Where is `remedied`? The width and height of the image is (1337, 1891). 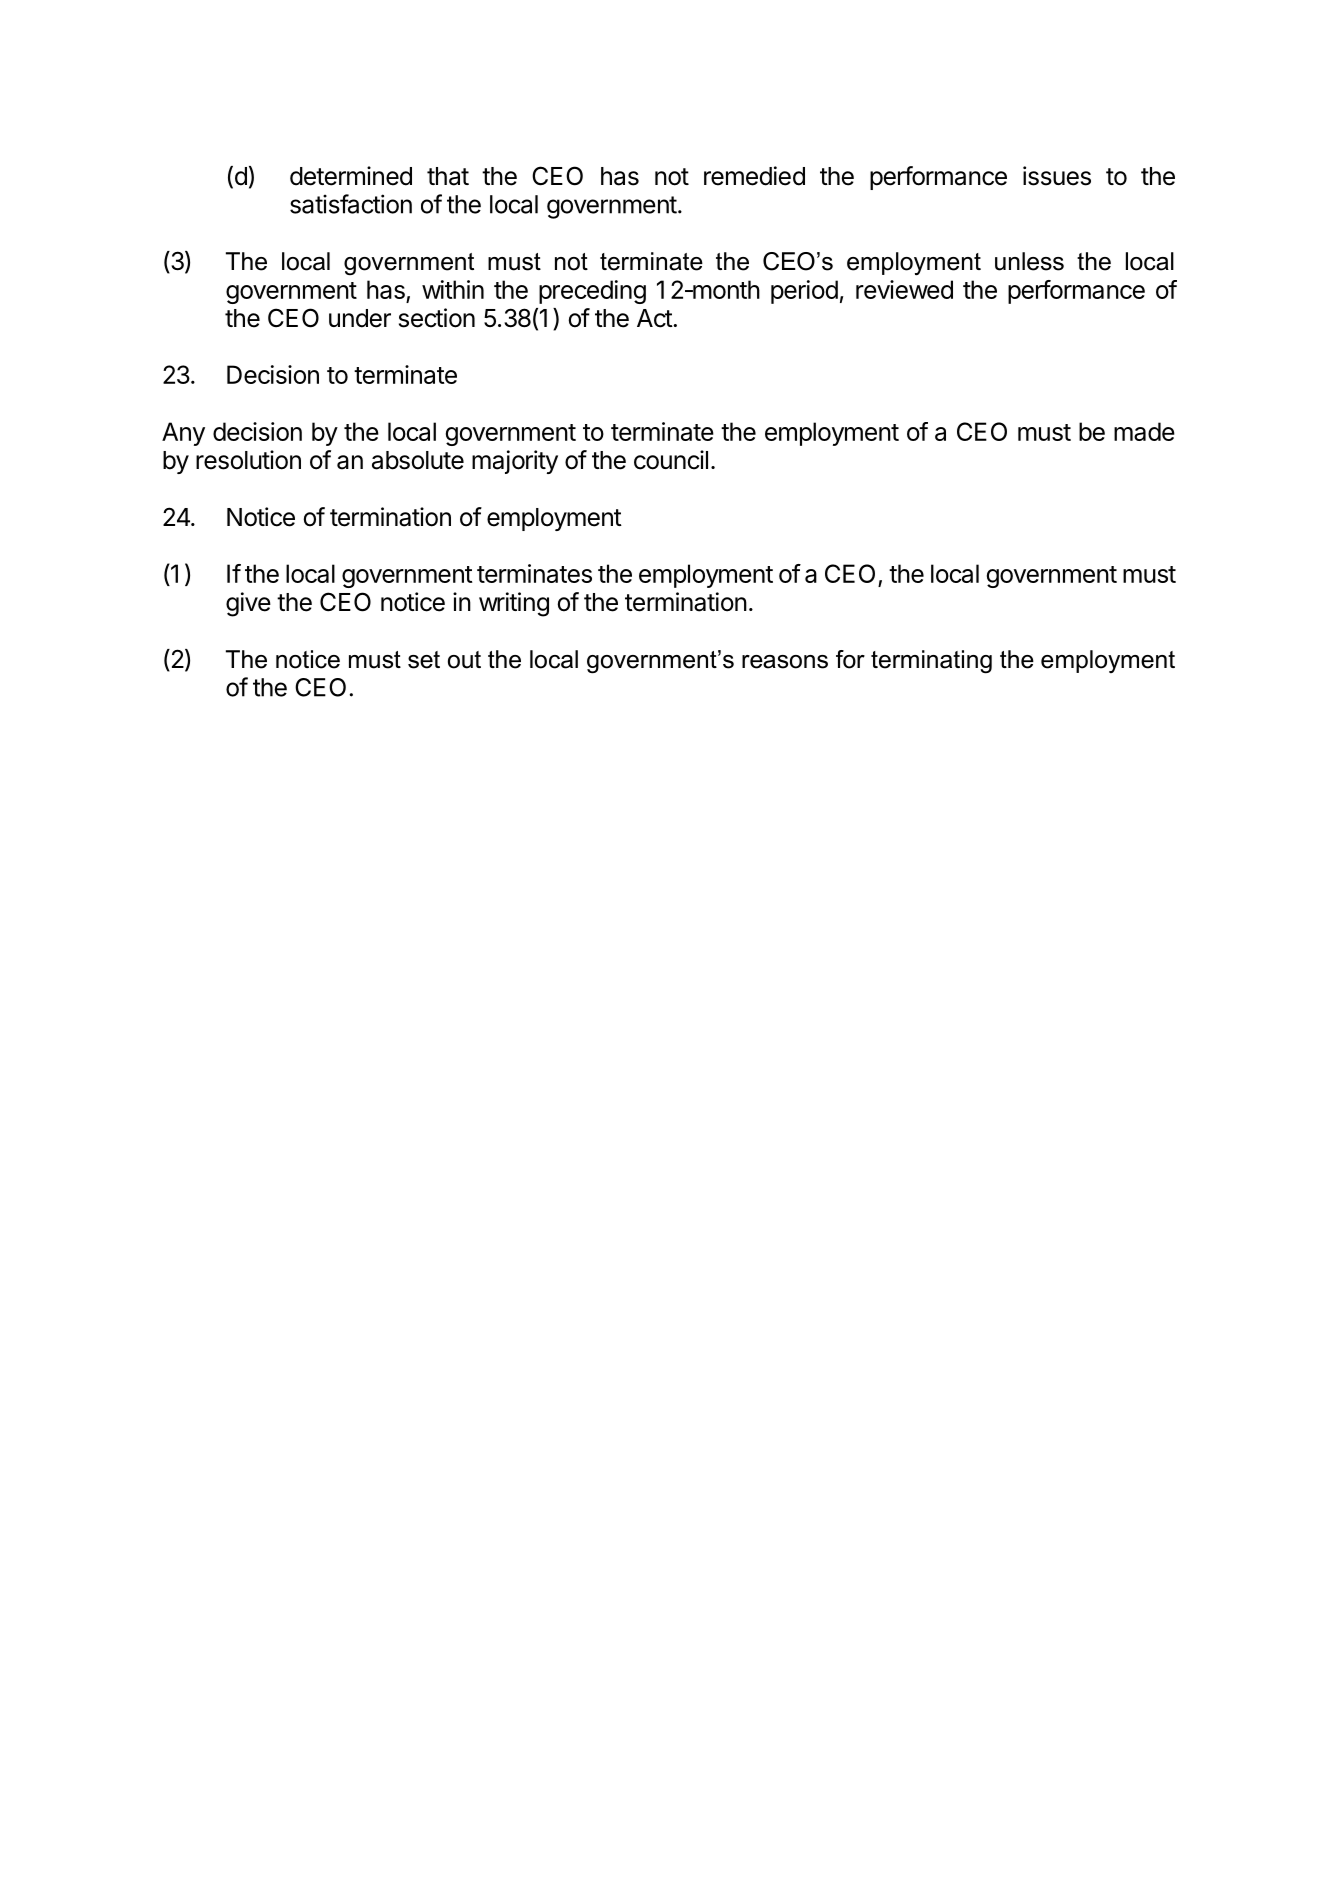 remedied is located at coordinates (754, 176).
